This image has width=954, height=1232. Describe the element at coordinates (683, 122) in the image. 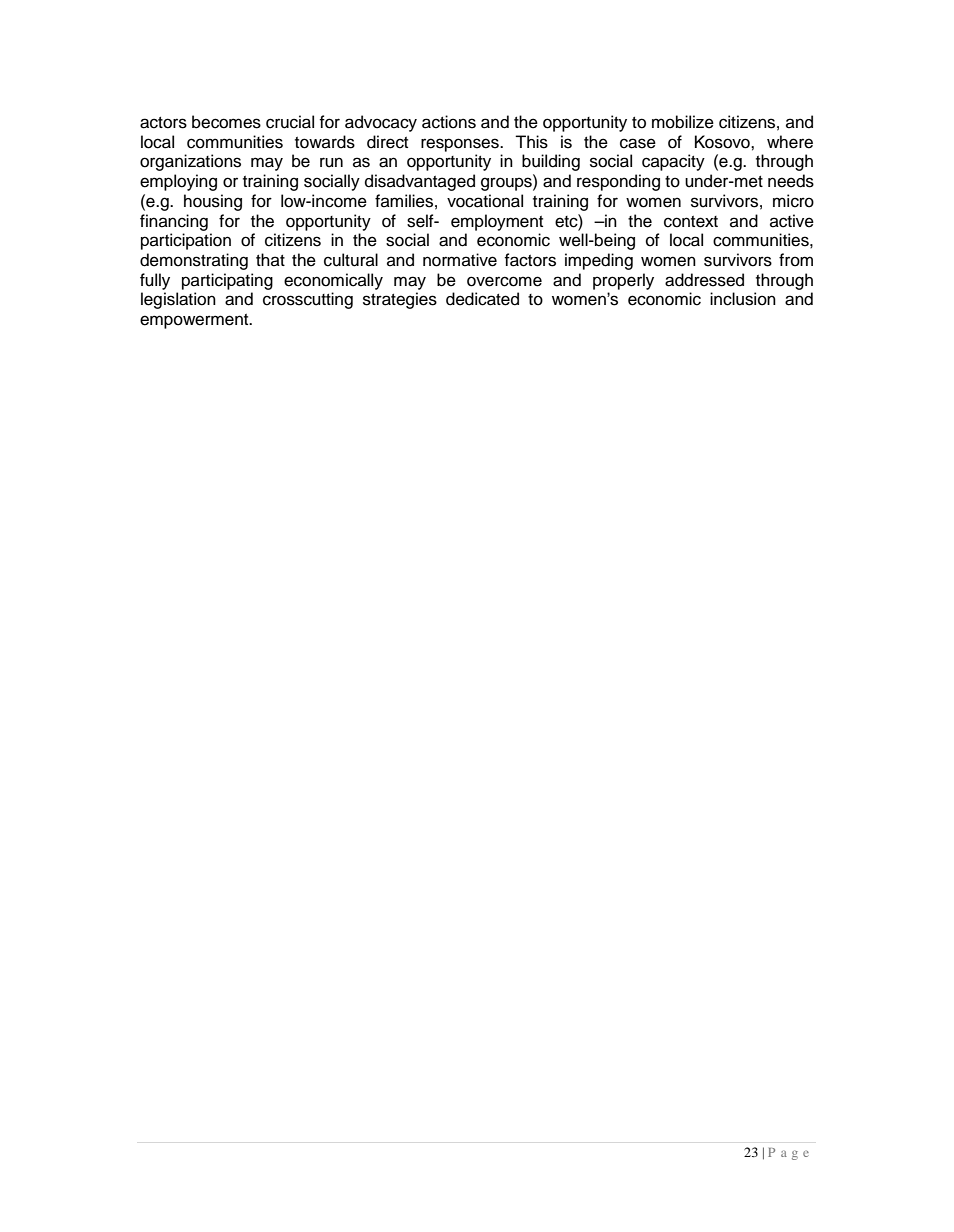

I see `mobilize` at that location.
